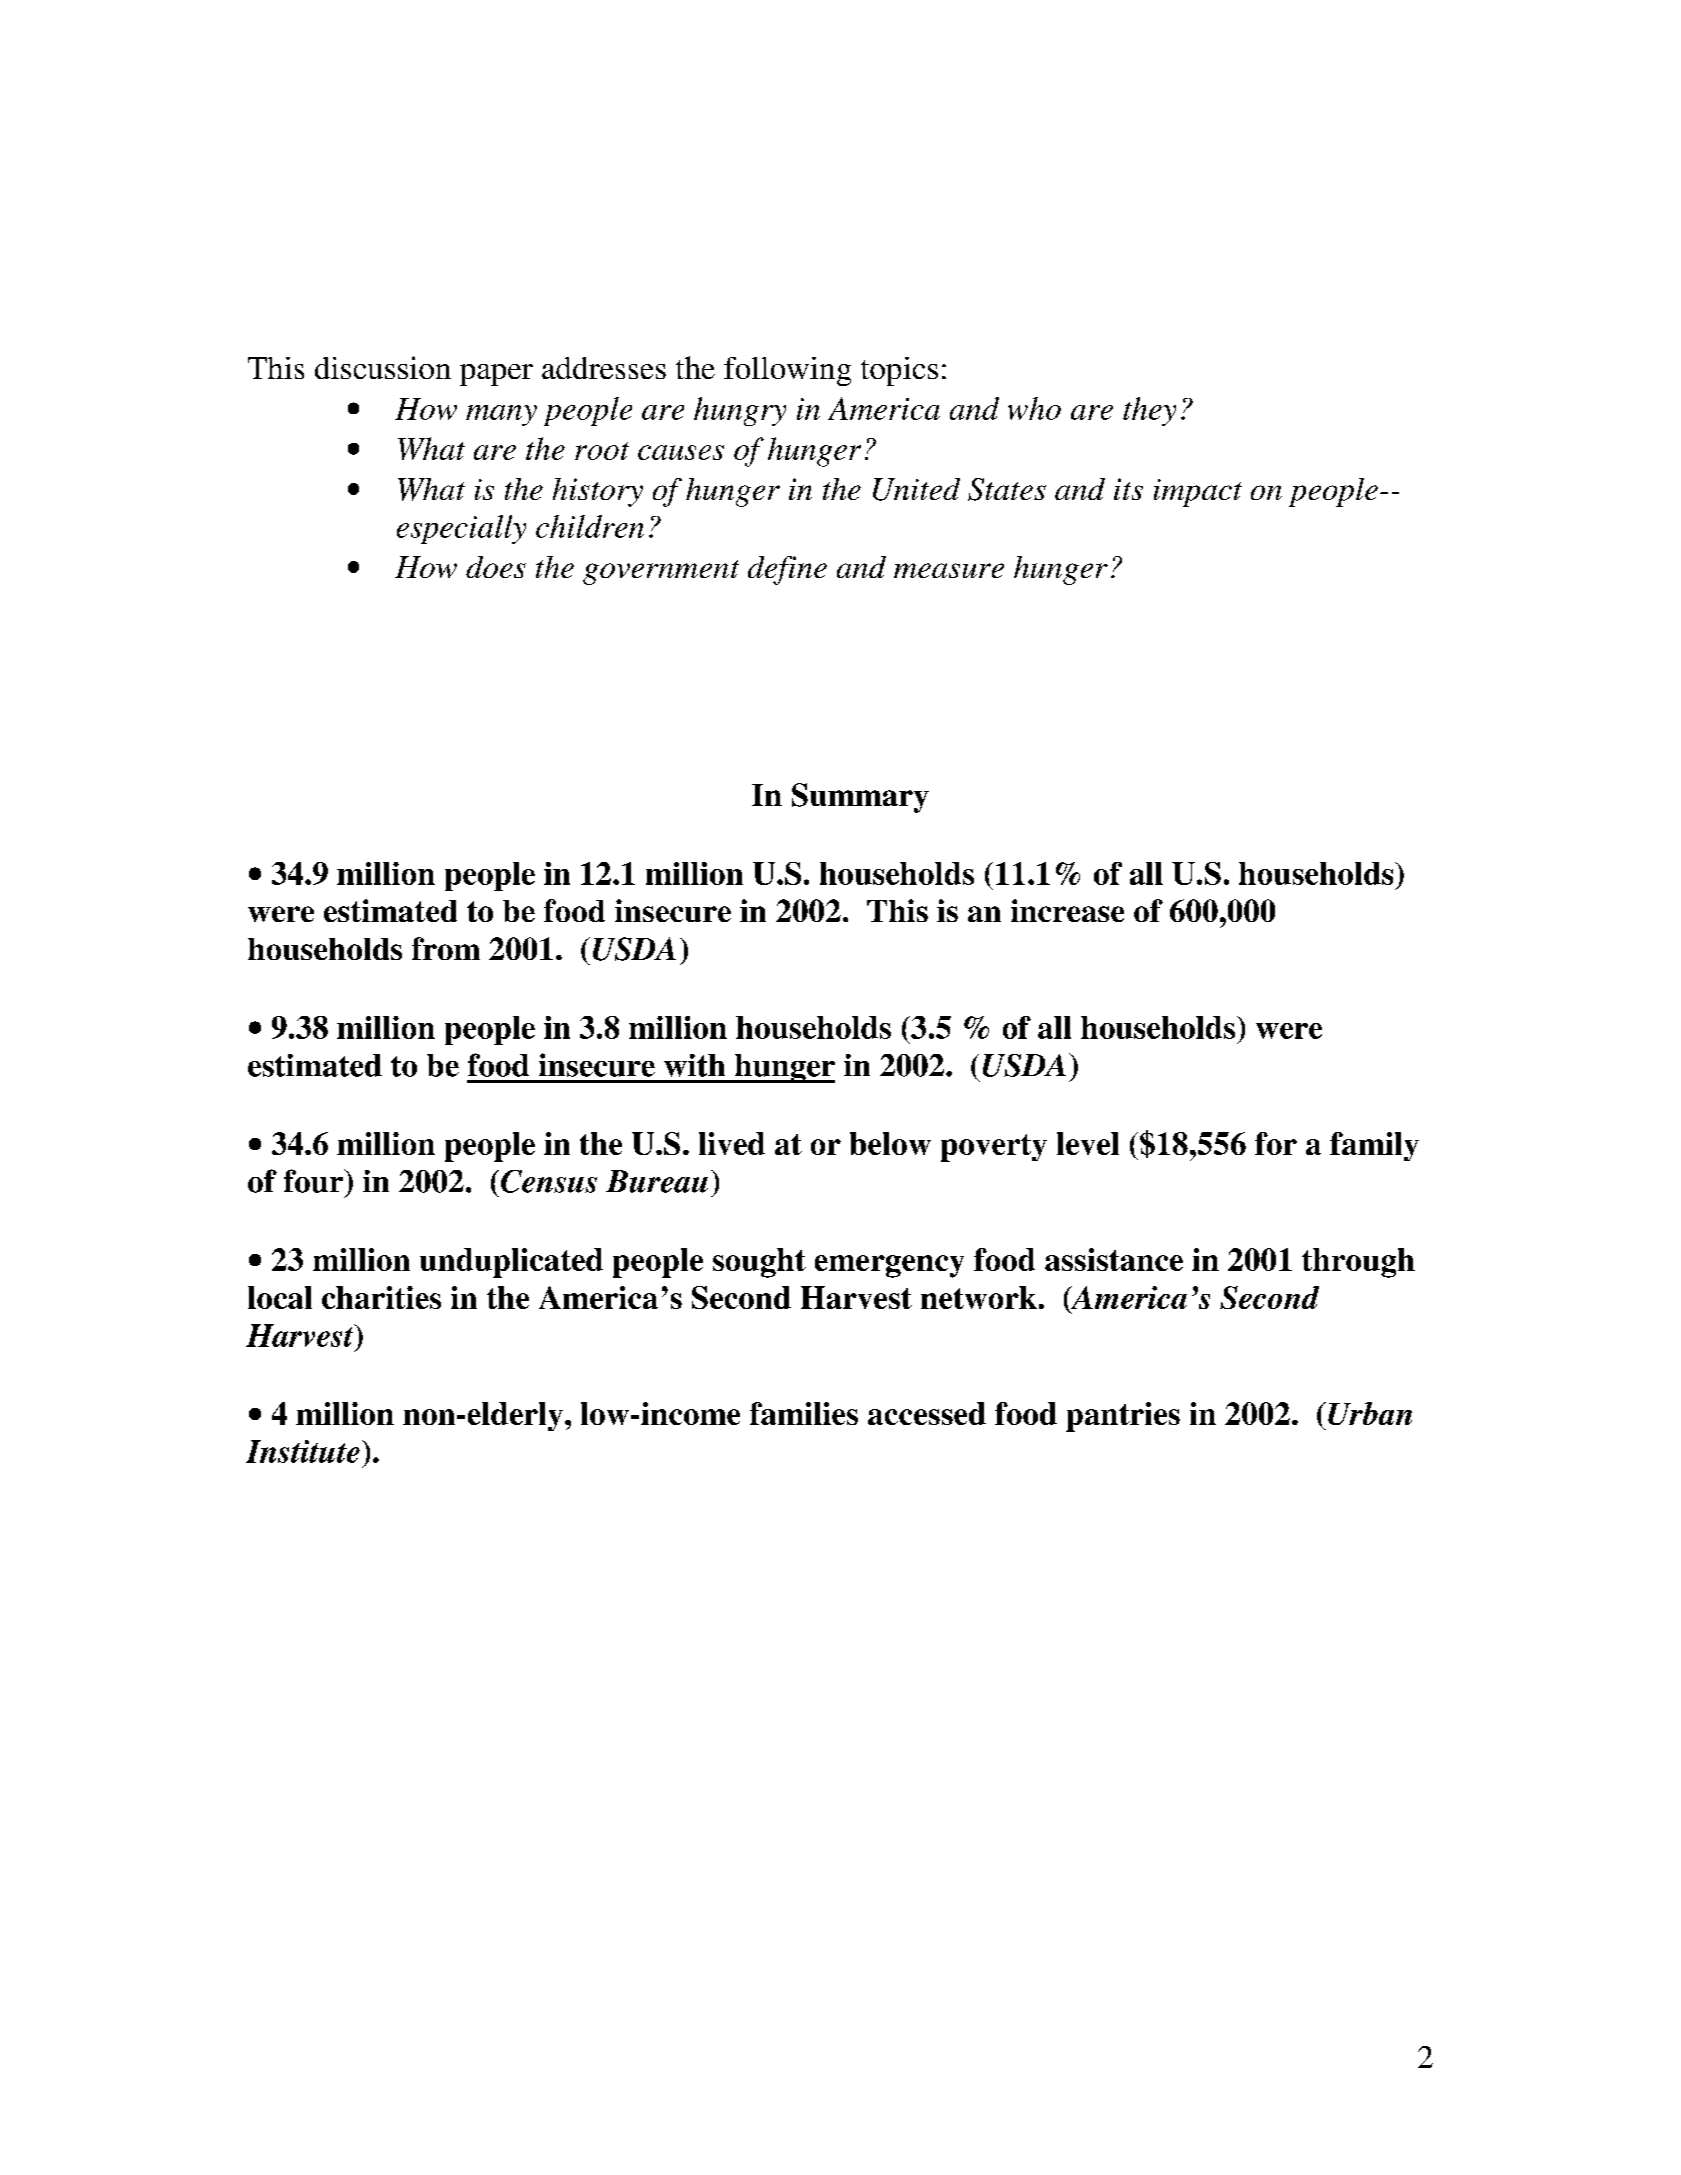 The image size is (1681, 2175). I want to click on families, so click(804, 1413).
